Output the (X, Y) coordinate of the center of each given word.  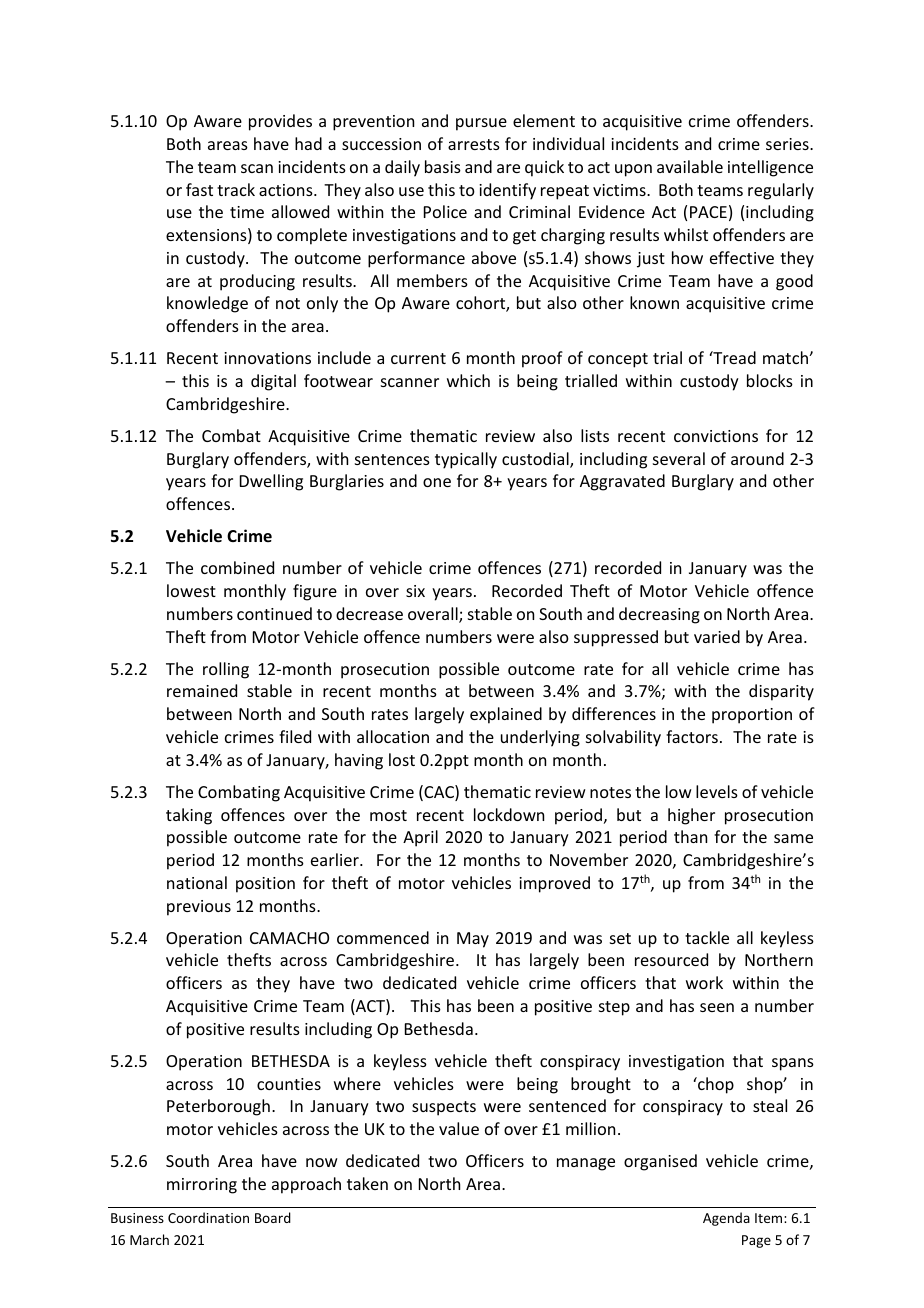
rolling (226, 670)
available (690, 166)
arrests (474, 144)
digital (273, 382)
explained (506, 715)
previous (199, 908)
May (473, 940)
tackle (707, 937)
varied (717, 636)
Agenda (726, 1219)
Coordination (208, 1217)
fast (199, 189)
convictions (716, 436)
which (468, 380)
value (459, 1128)
